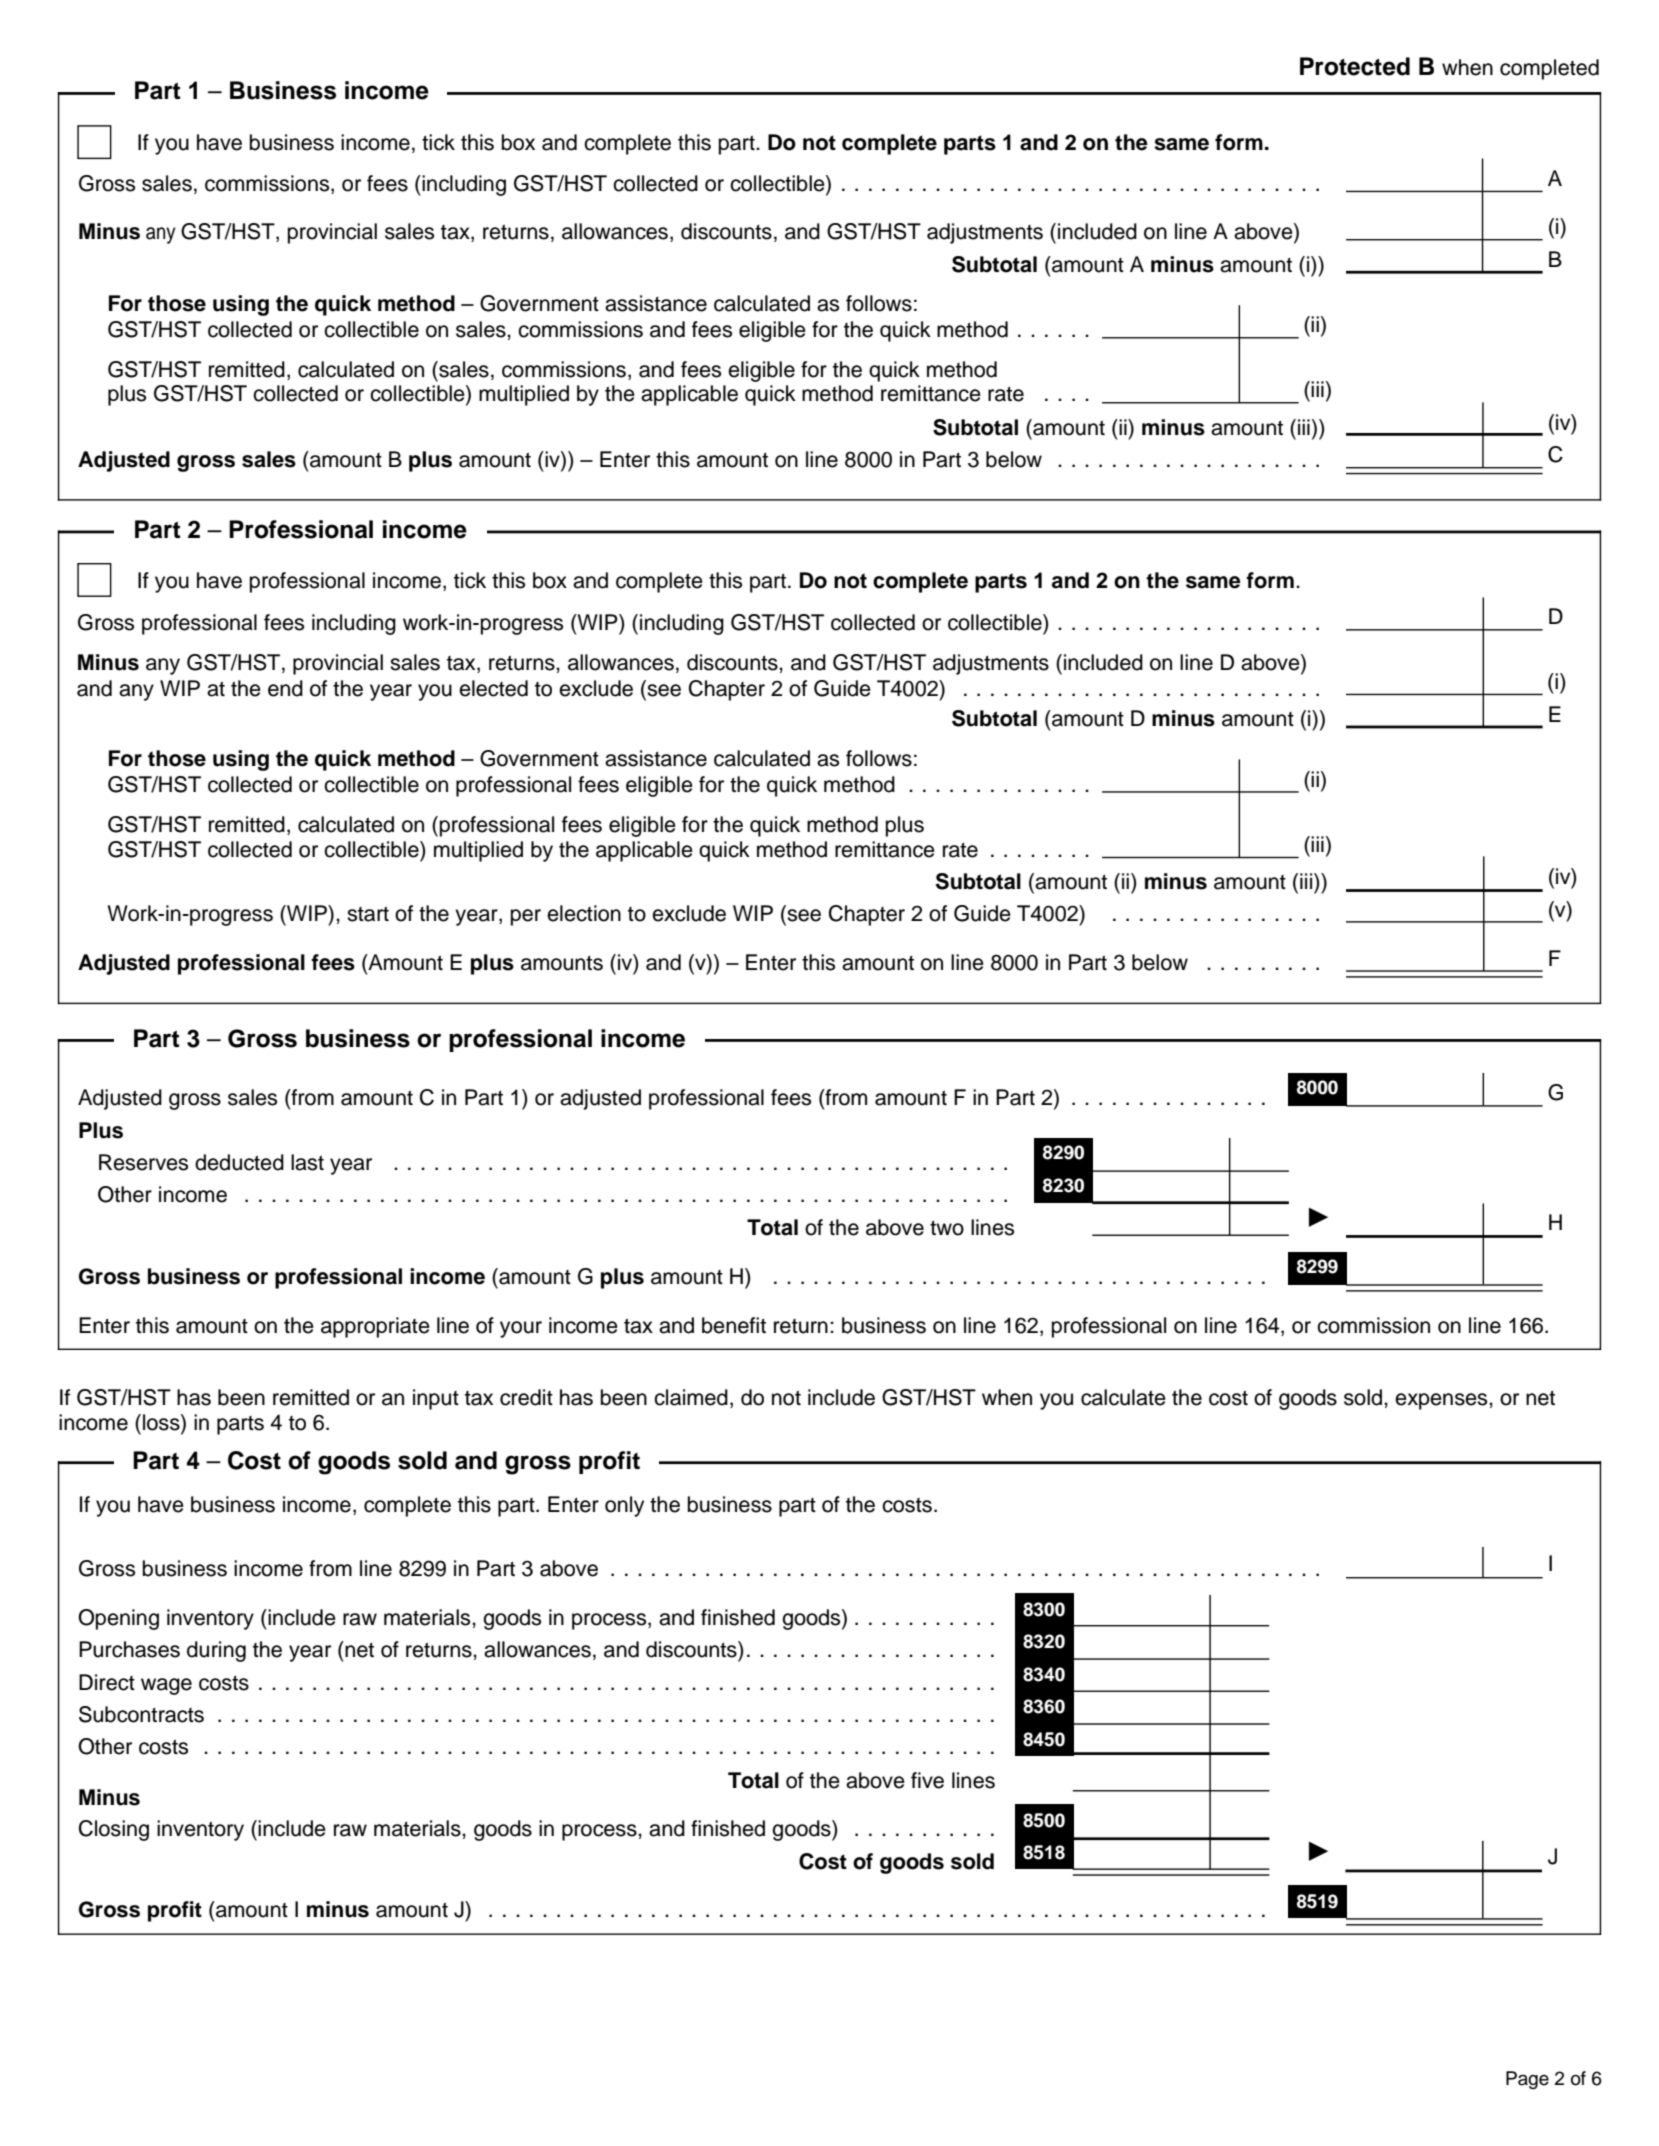  I want to click on Protected, so click(1355, 66).
